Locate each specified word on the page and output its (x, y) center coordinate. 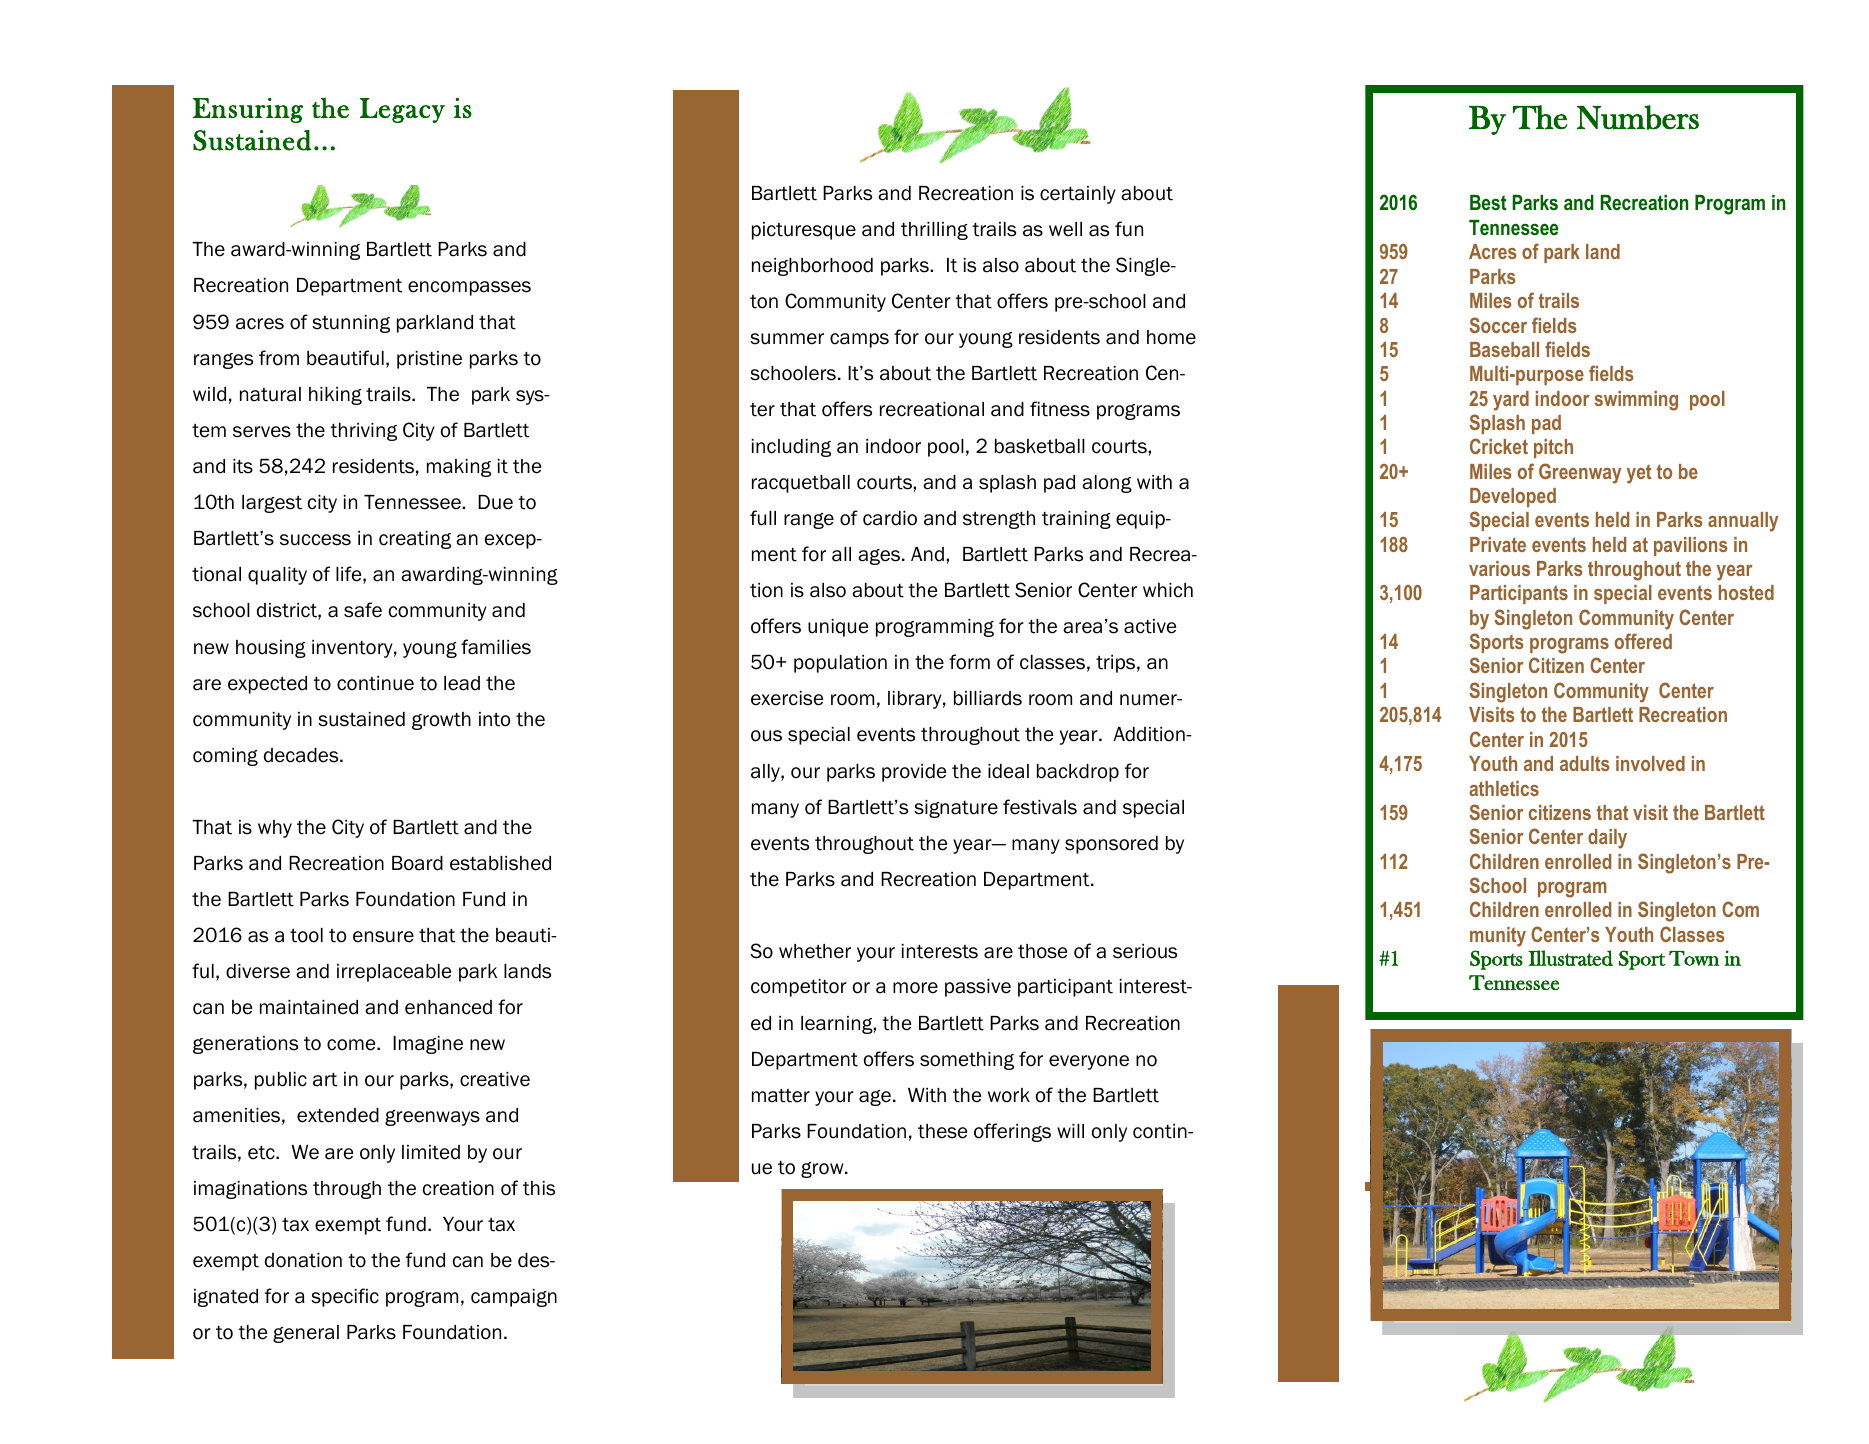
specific (345, 1297)
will (1070, 1131)
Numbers (1638, 117)
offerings (1012, 1132)
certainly (1078, 195)
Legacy (402, 110)
